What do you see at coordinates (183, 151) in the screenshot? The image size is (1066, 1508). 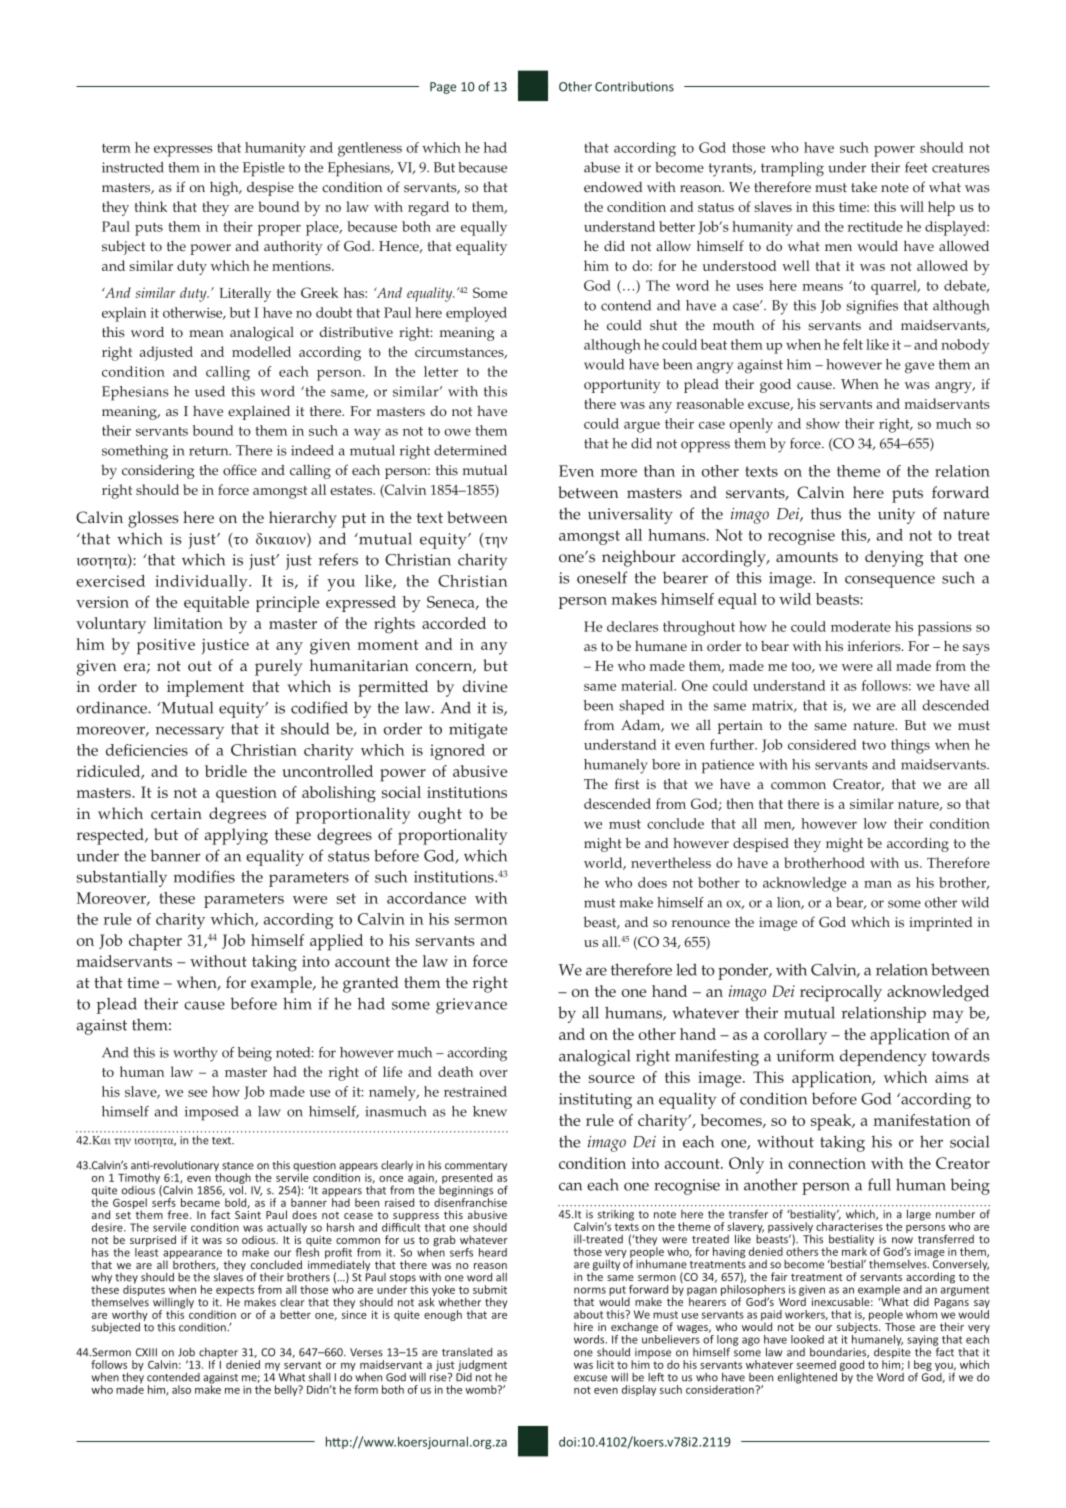 I see `expresses` at bounding box center [183, 151].
